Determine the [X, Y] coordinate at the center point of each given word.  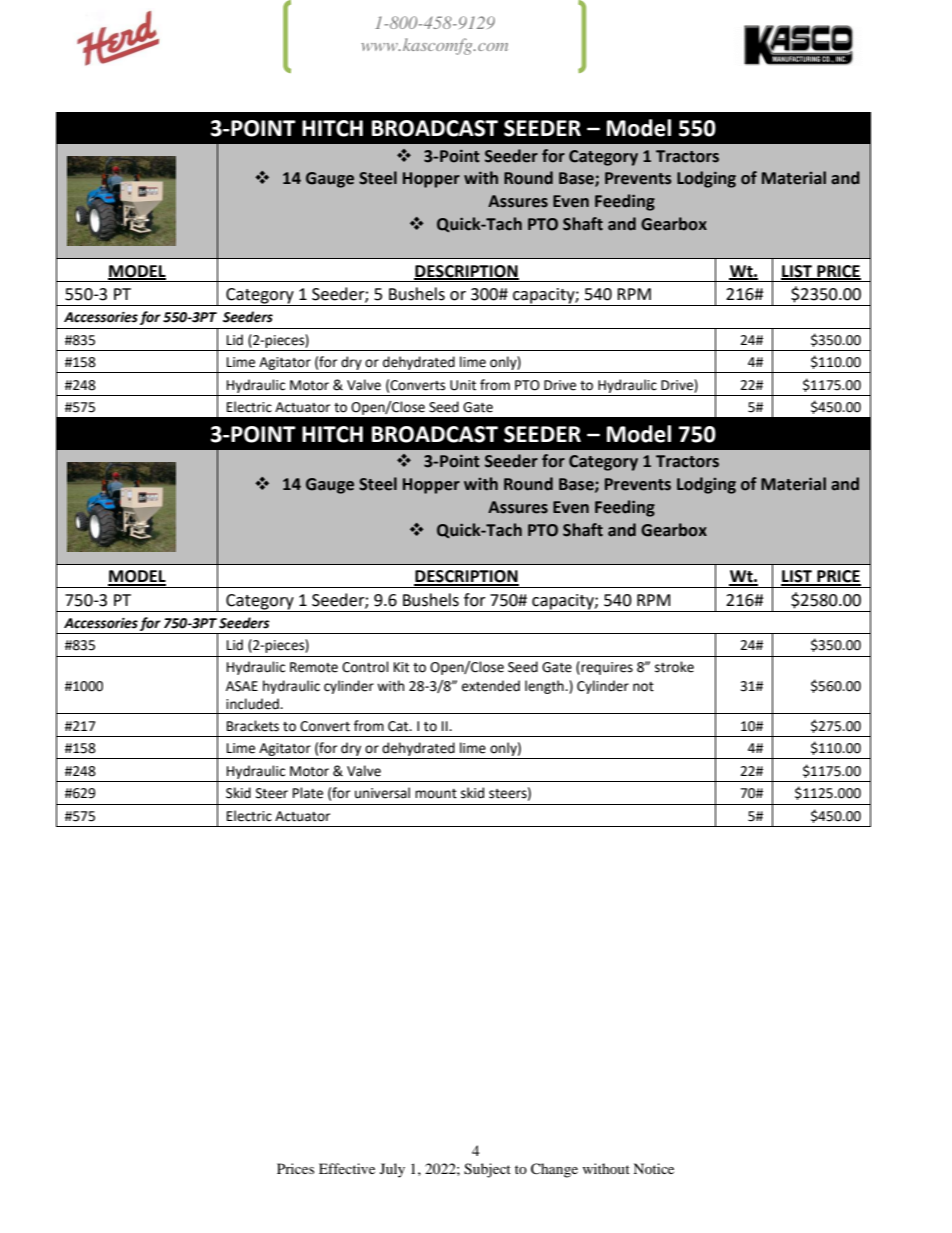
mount [436, 794]
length [545, 687]
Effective [347, 1168]
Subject [487, 1170]
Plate [308, 793]
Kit [401, 667]
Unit [463, 385]
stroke [674, 667]
